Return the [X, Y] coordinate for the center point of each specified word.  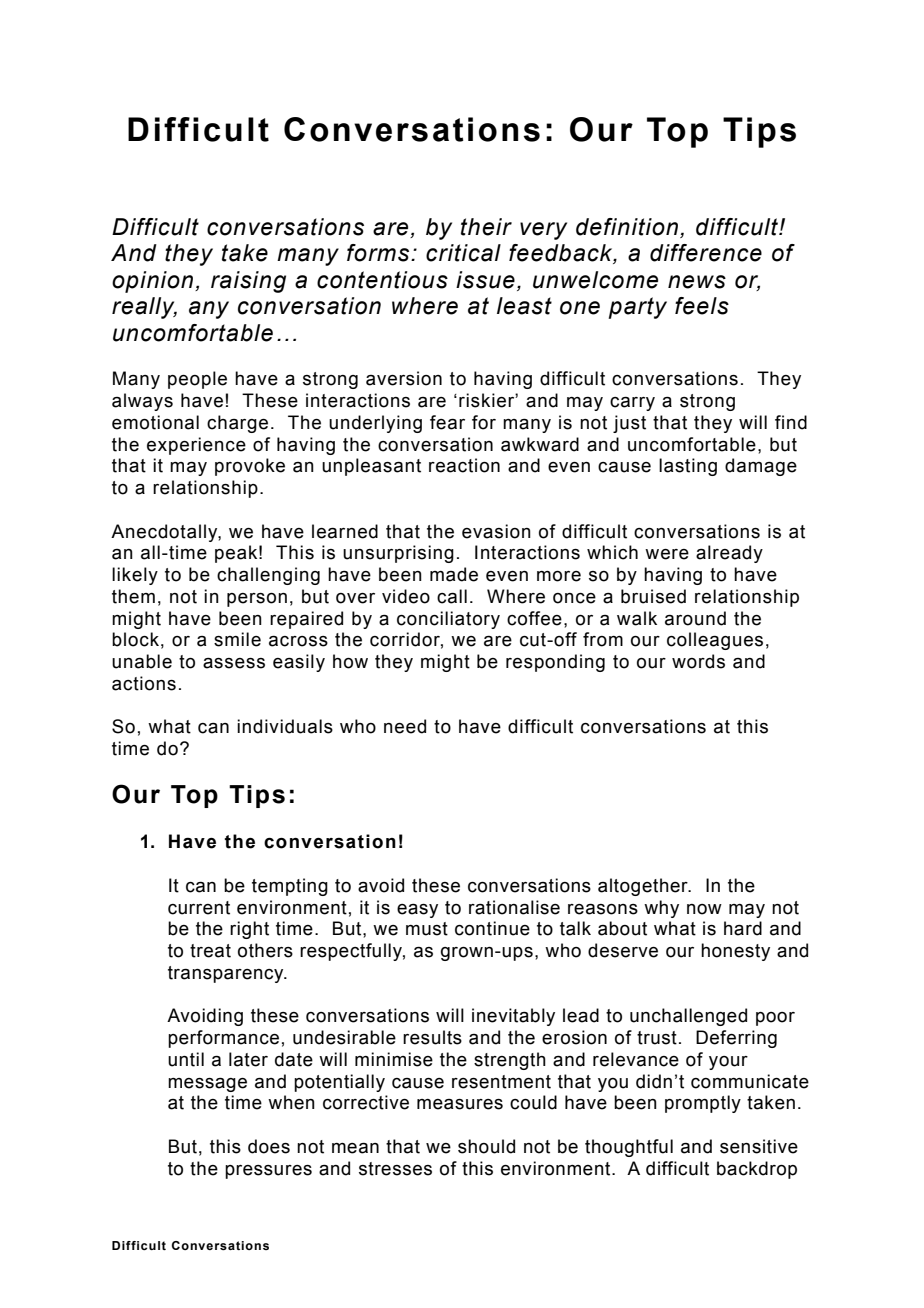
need [405, 726]
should [486, 1146]
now [704, 909]
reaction [464, 465]
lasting [688, 467]
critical [463, 253]
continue [492, 928]
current [199, 908]
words [698, 661]
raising [248, 282]
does [269, 1146]
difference [706, 253]
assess [234, 663]
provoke [250, 467]
